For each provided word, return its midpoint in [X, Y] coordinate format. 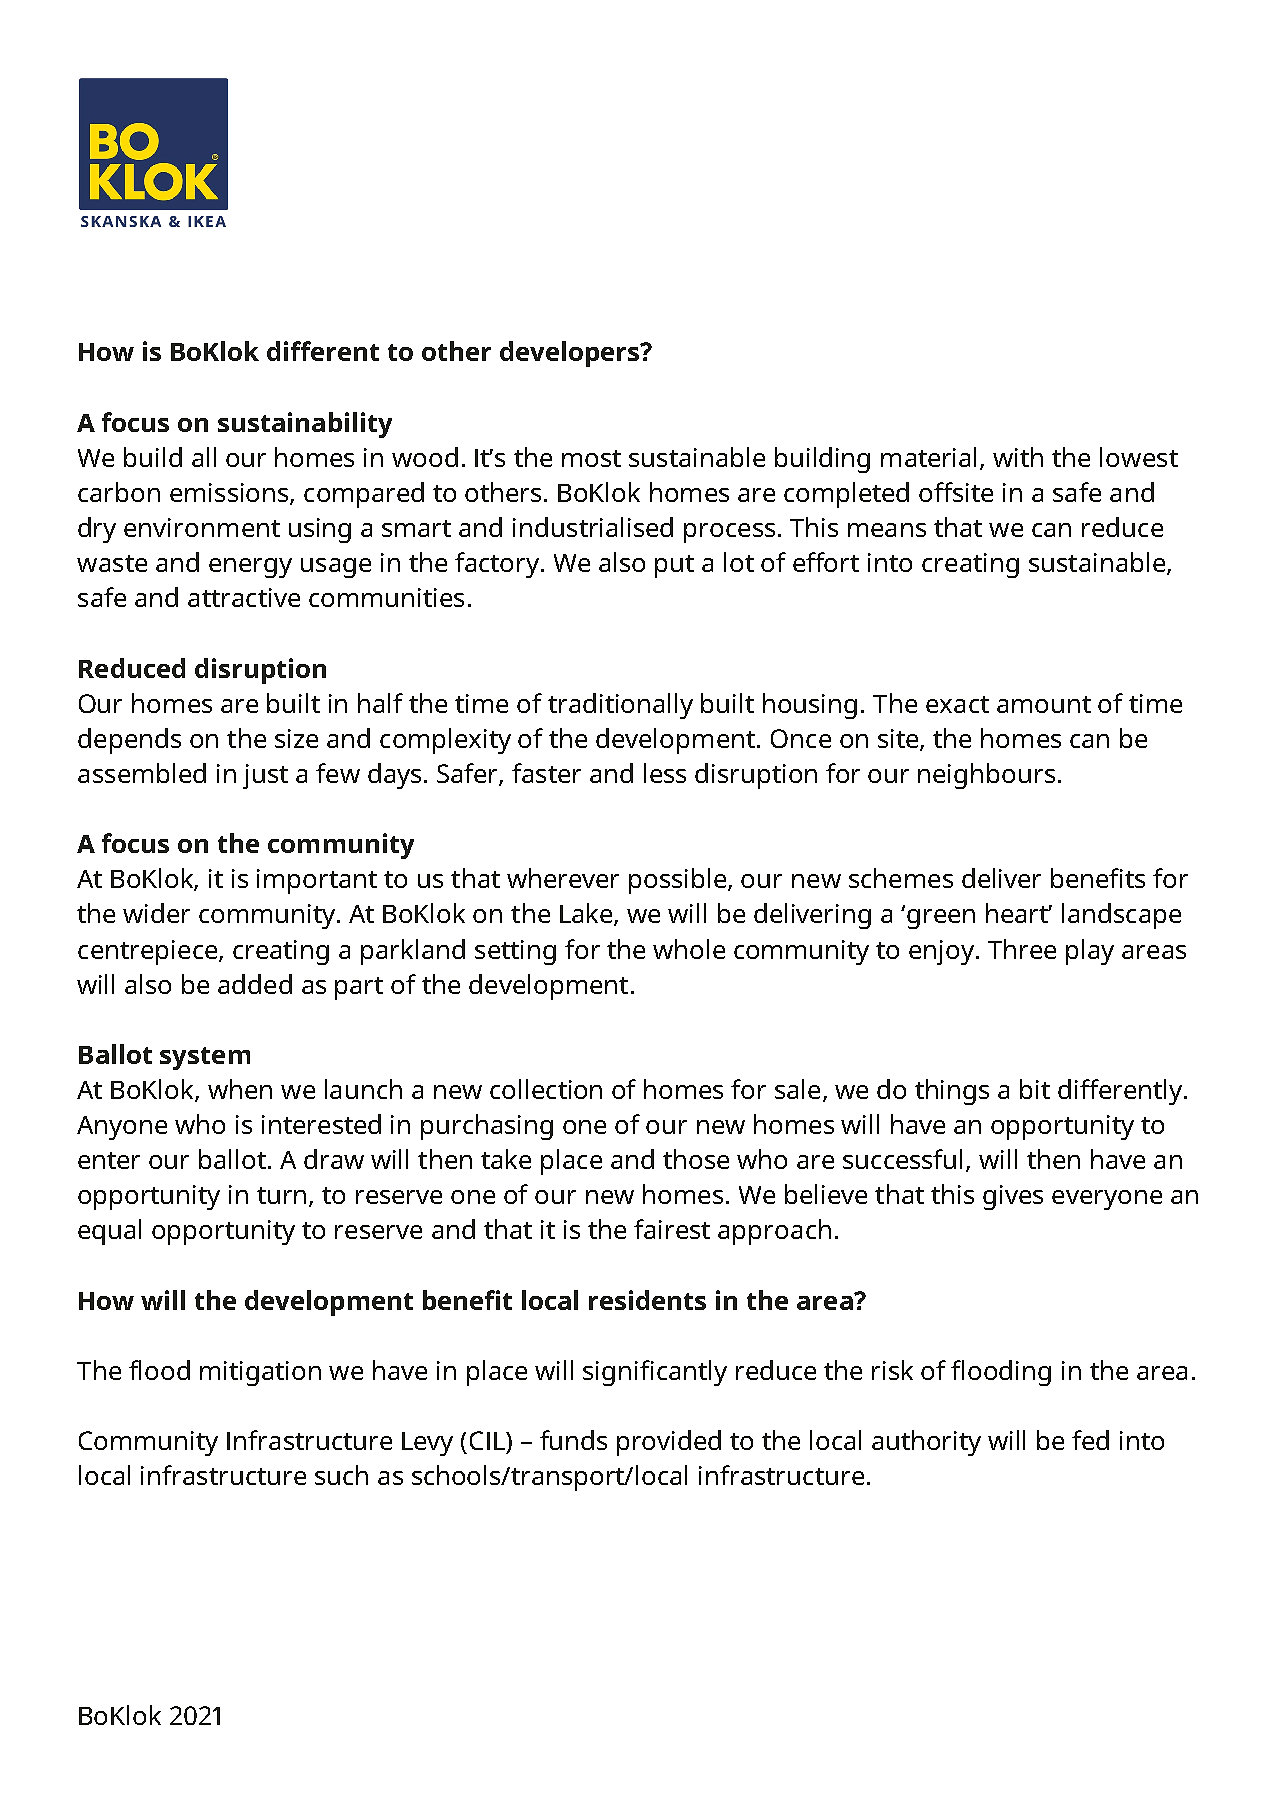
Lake [587, 914]
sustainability [305, 425]
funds [573, 1440]
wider [156, 913]
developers [571, 354]
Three [1022, 949]
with [1018, 457]
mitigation [260, 1373]
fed [1090, 1440]
